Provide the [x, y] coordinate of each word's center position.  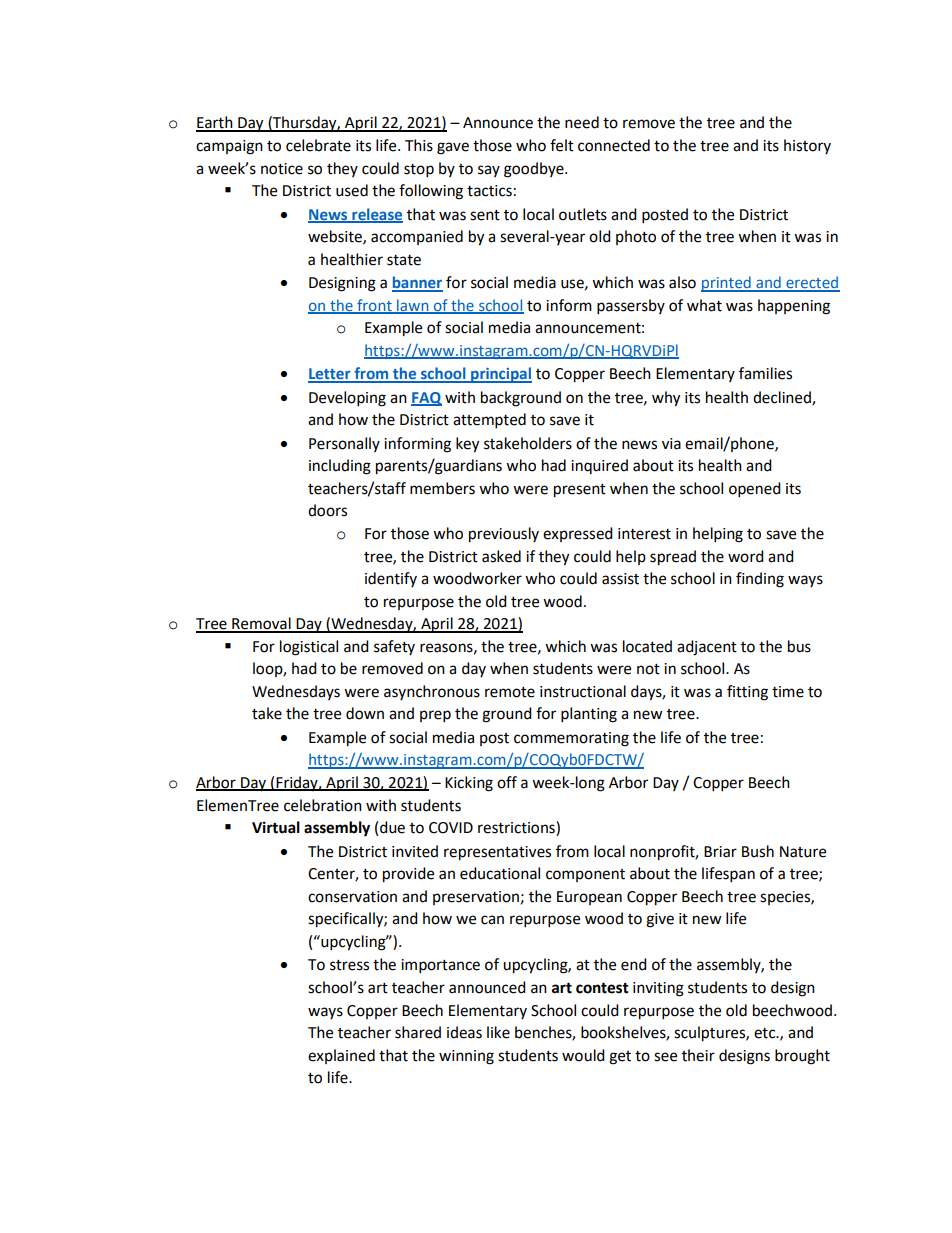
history [807, 146]
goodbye [535, 170]
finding [760, 580]
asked [501, 556]
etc [766, 1033]
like [498, 1032]
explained [341, 1056]
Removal [261, 624]
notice [282, 169]
